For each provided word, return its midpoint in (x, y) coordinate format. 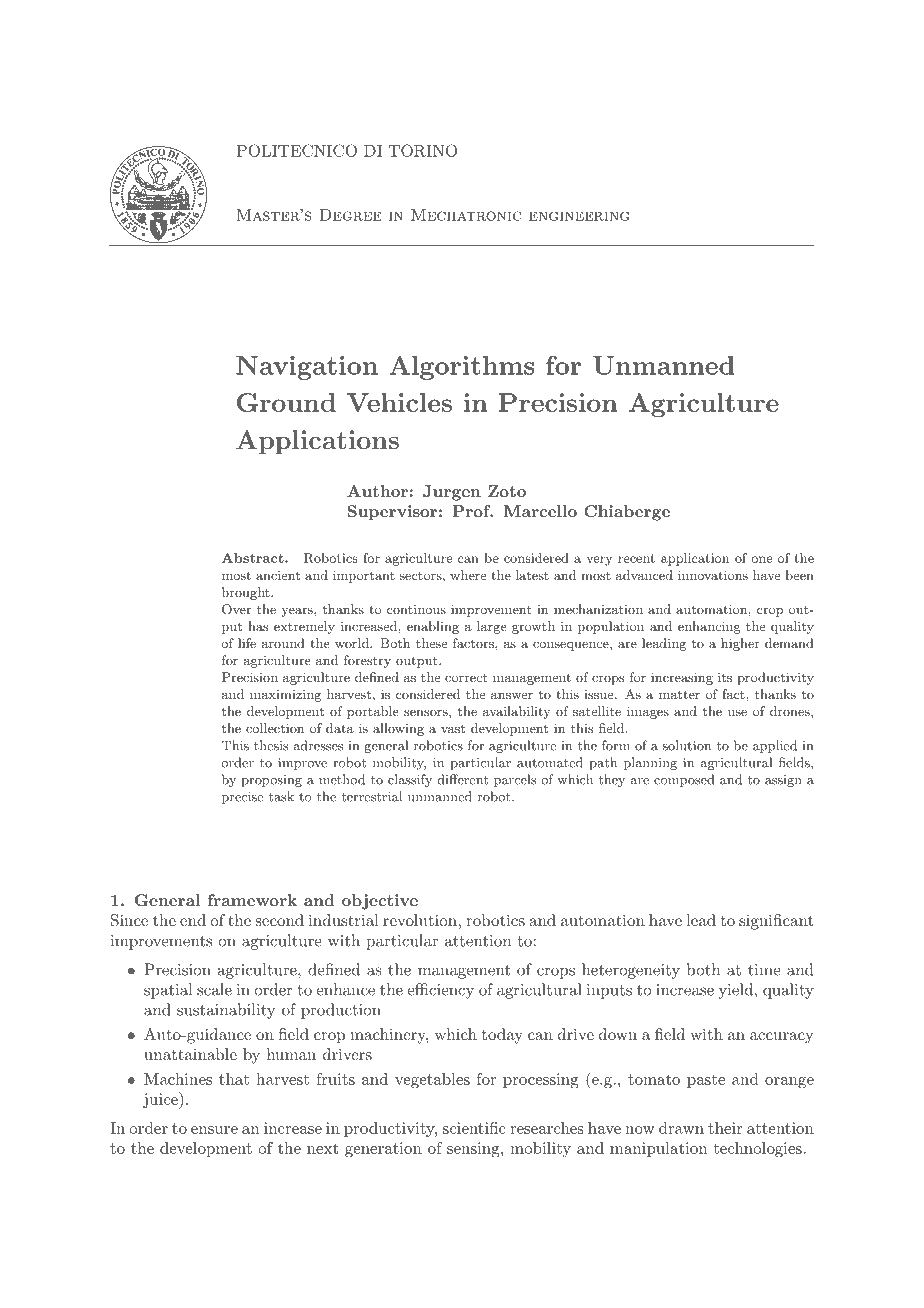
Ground (286, 402)
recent (636, 558)
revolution (420, 920)
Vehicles (399, 402)
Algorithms (462, 368)
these (431, 643)
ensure (214, 1130)
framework (252, 900)
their (725, 1128)
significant (776, 922)
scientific (474, 1128)
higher (740, 644)
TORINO (423, 150)
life (247, 643)
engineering (579, 216)
